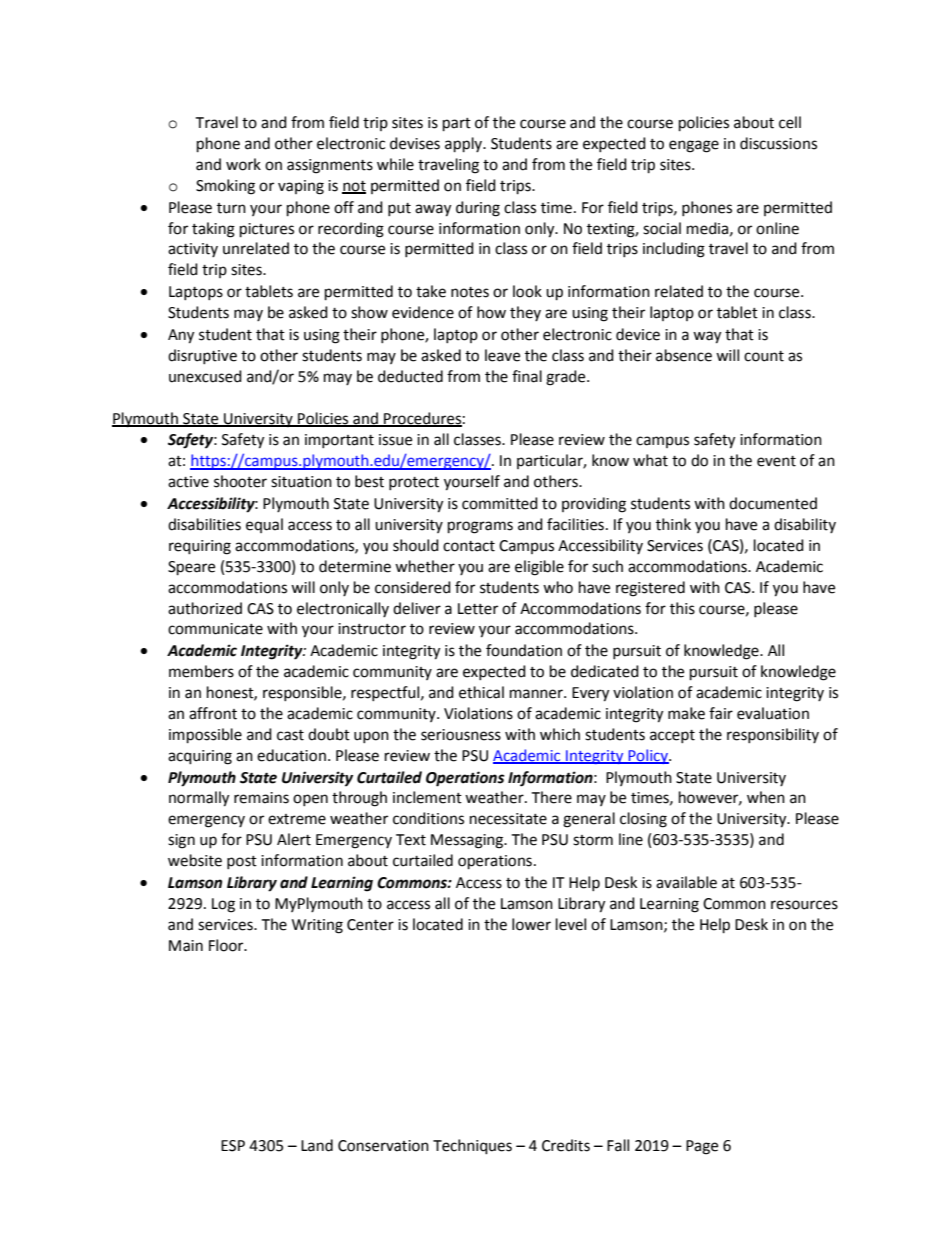 The image size is (952, 1233). I want to click on Techniques, so click(472, 1147).
